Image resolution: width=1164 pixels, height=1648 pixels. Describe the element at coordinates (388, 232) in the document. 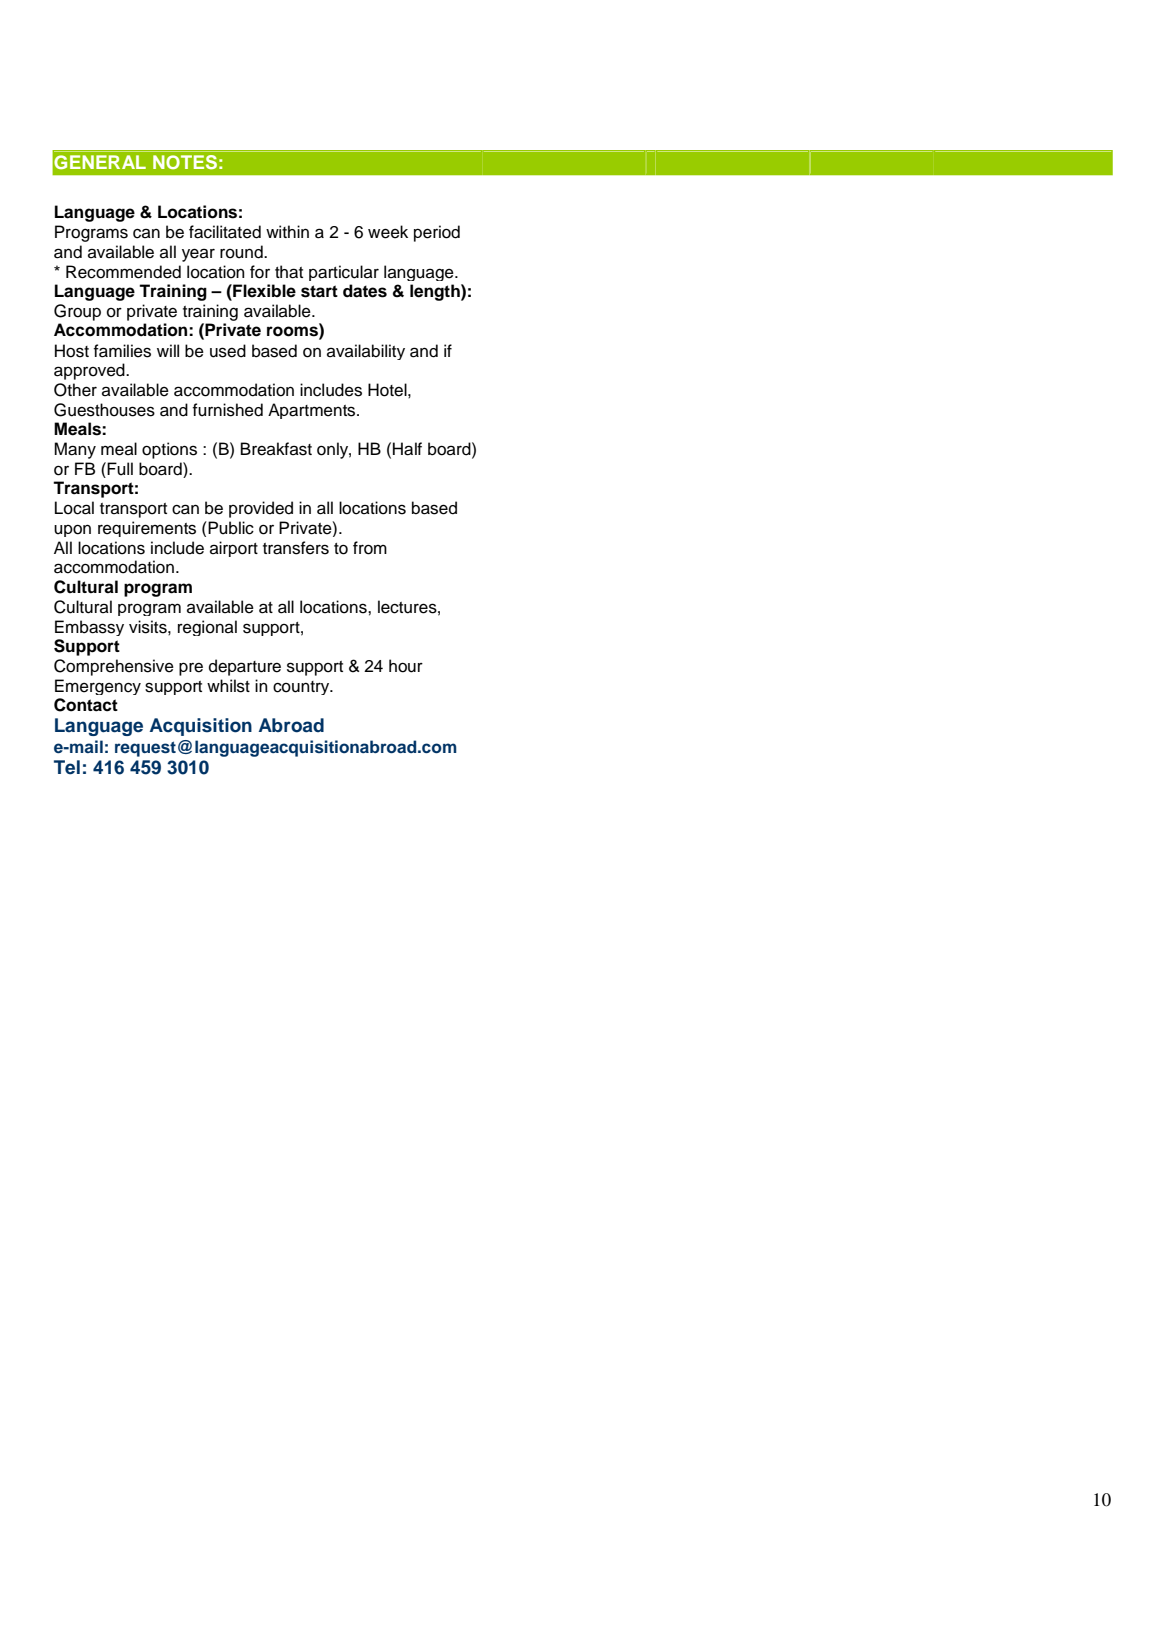

I see `week` at that location.
